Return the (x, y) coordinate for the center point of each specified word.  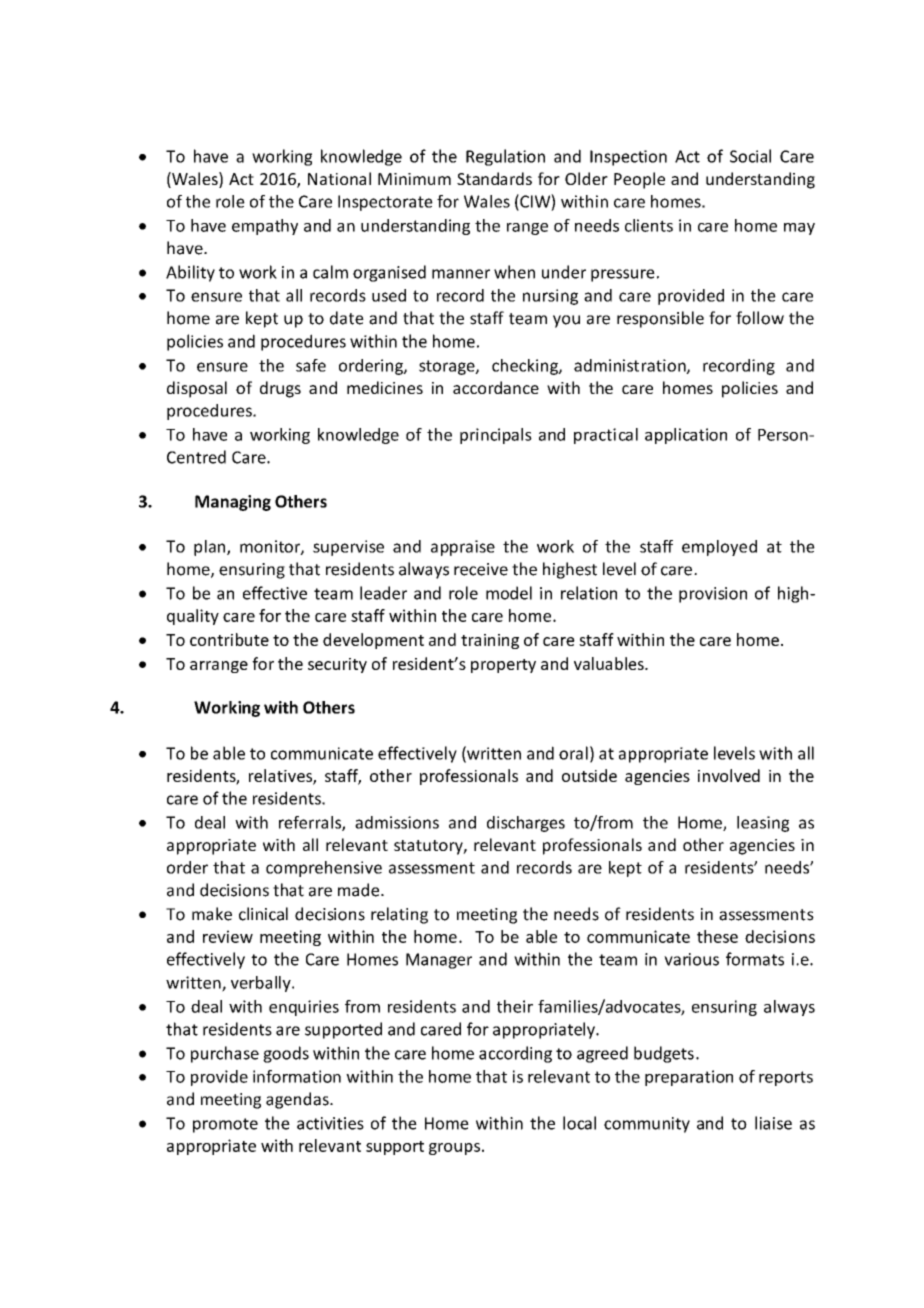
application (686, 436)
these (717, 936)
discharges (526, 824)
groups (454, 1149)
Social (750, 156)
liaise (773, 1123)
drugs (280, 389)
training (490, 641)
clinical (263, 914)
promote (225, 1125)
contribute (229, 639)
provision (713, 595)
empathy (265, 227)
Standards (494, 178)
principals (496, 436)
